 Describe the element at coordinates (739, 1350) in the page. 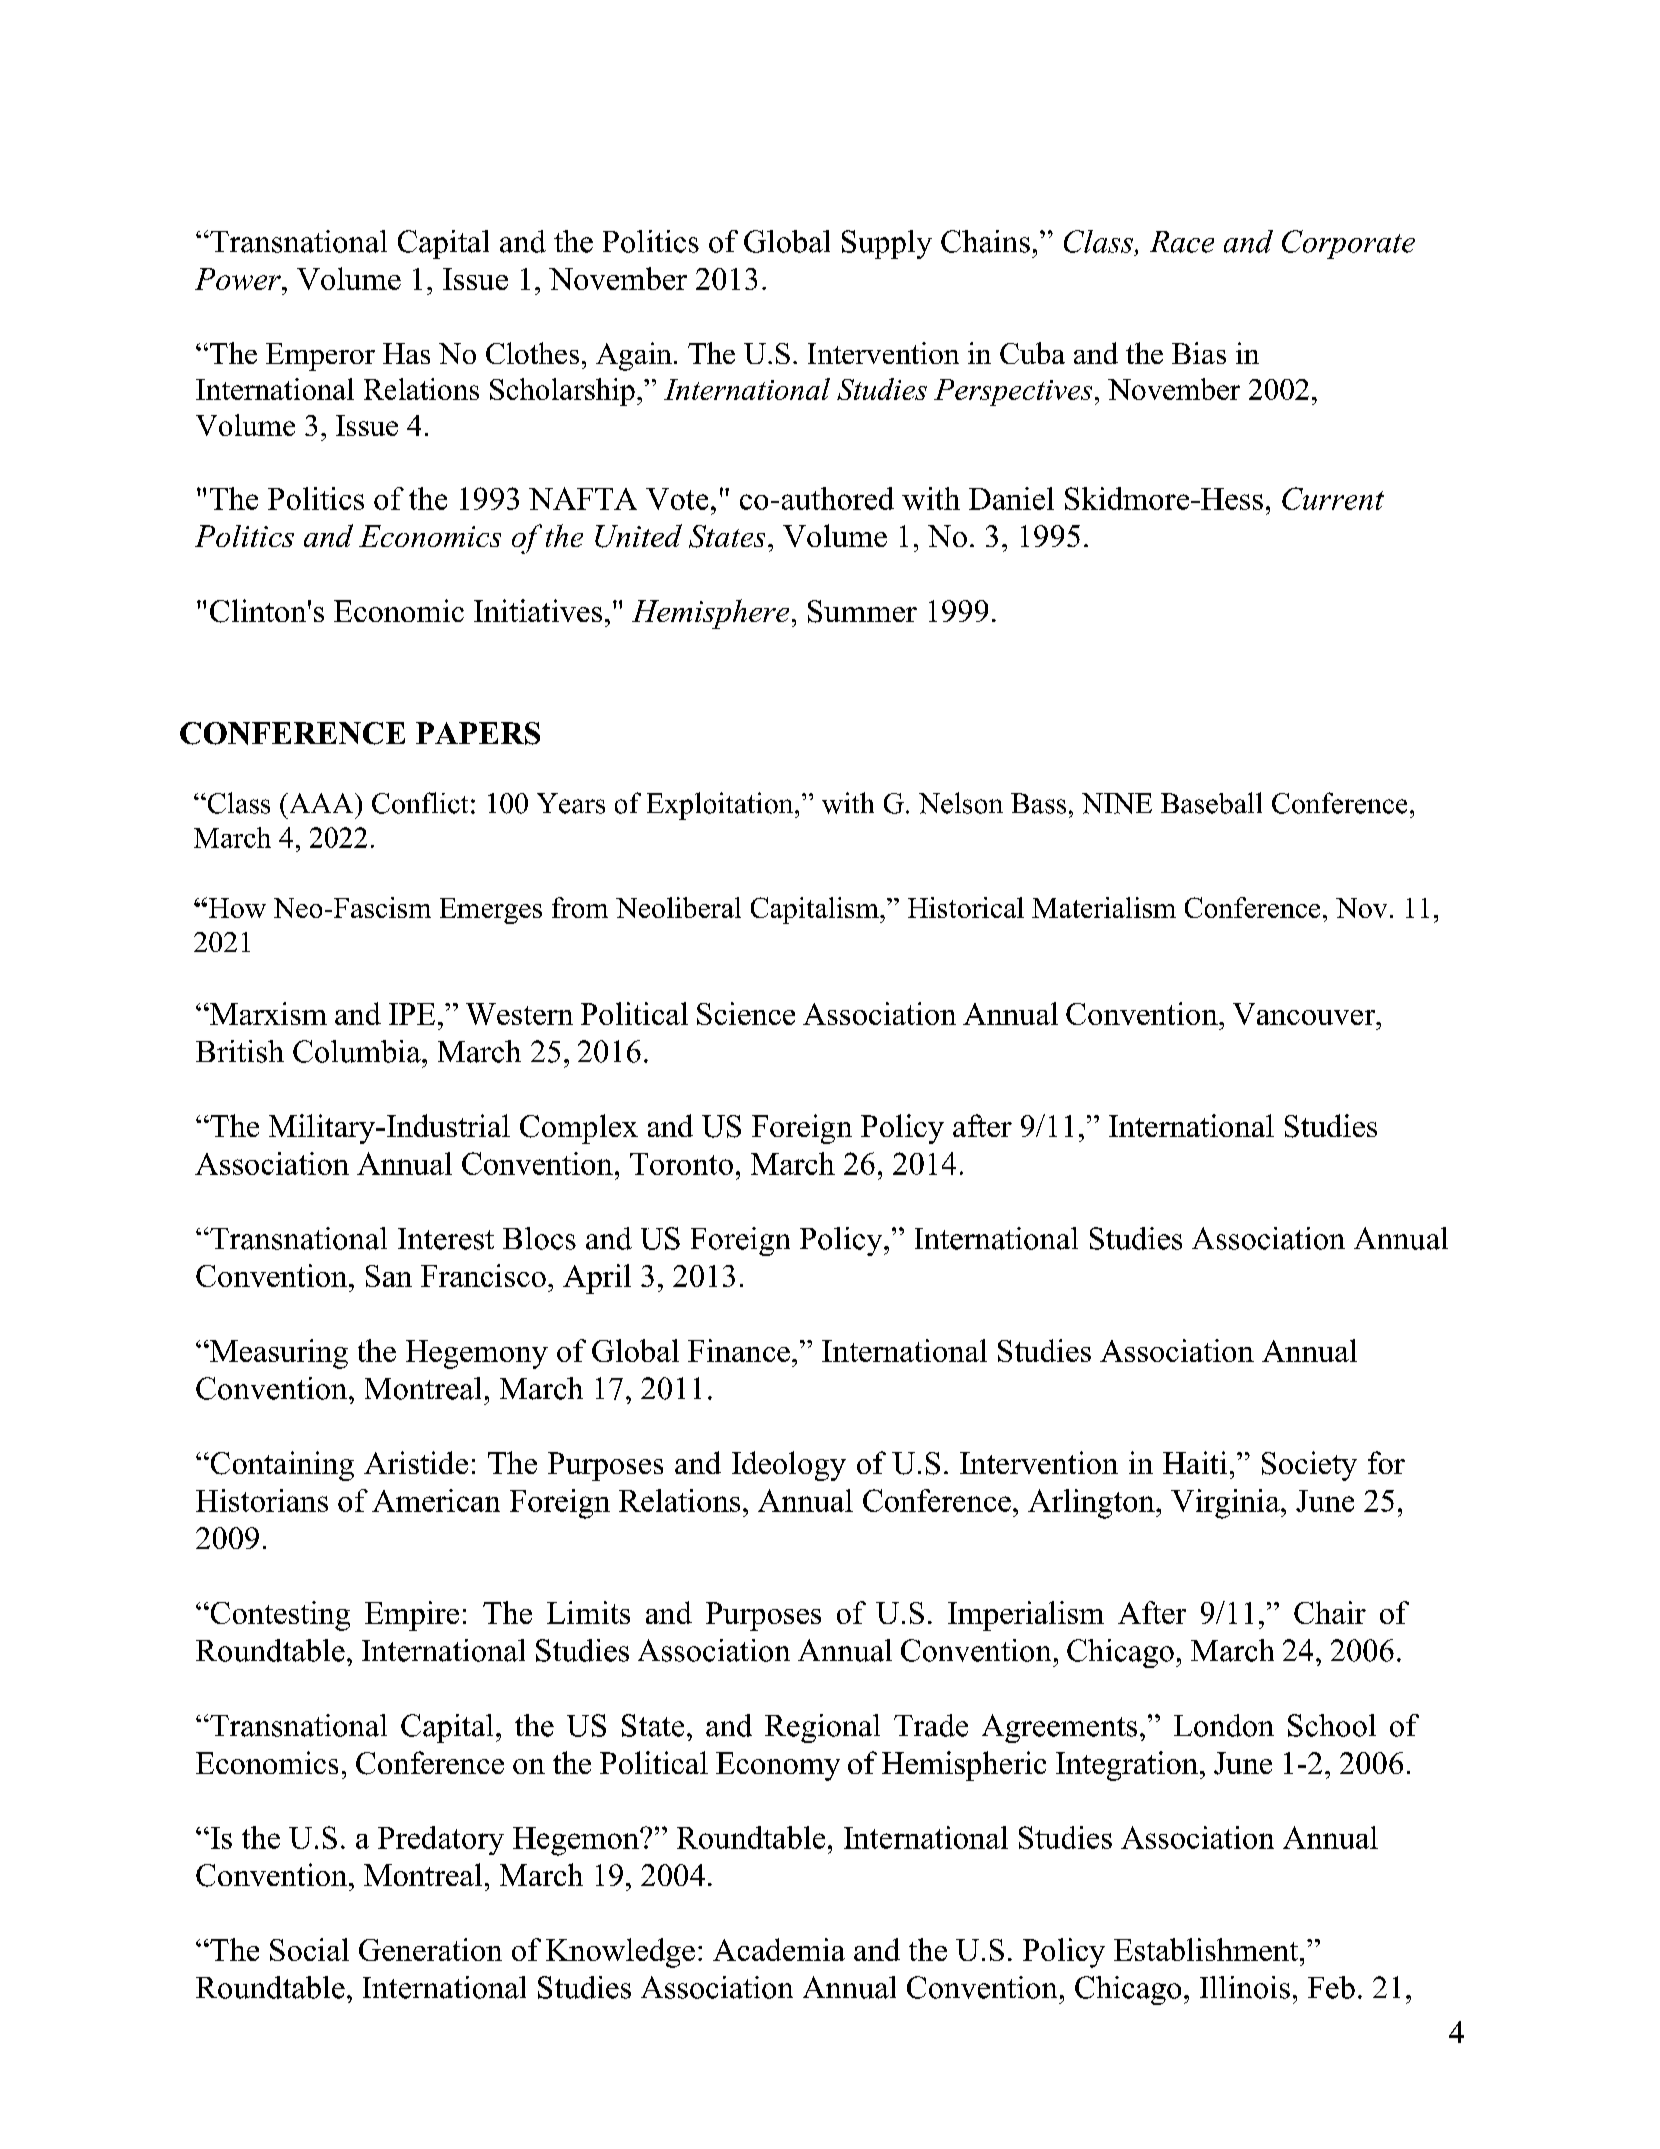

I see `Finance` at that location.
